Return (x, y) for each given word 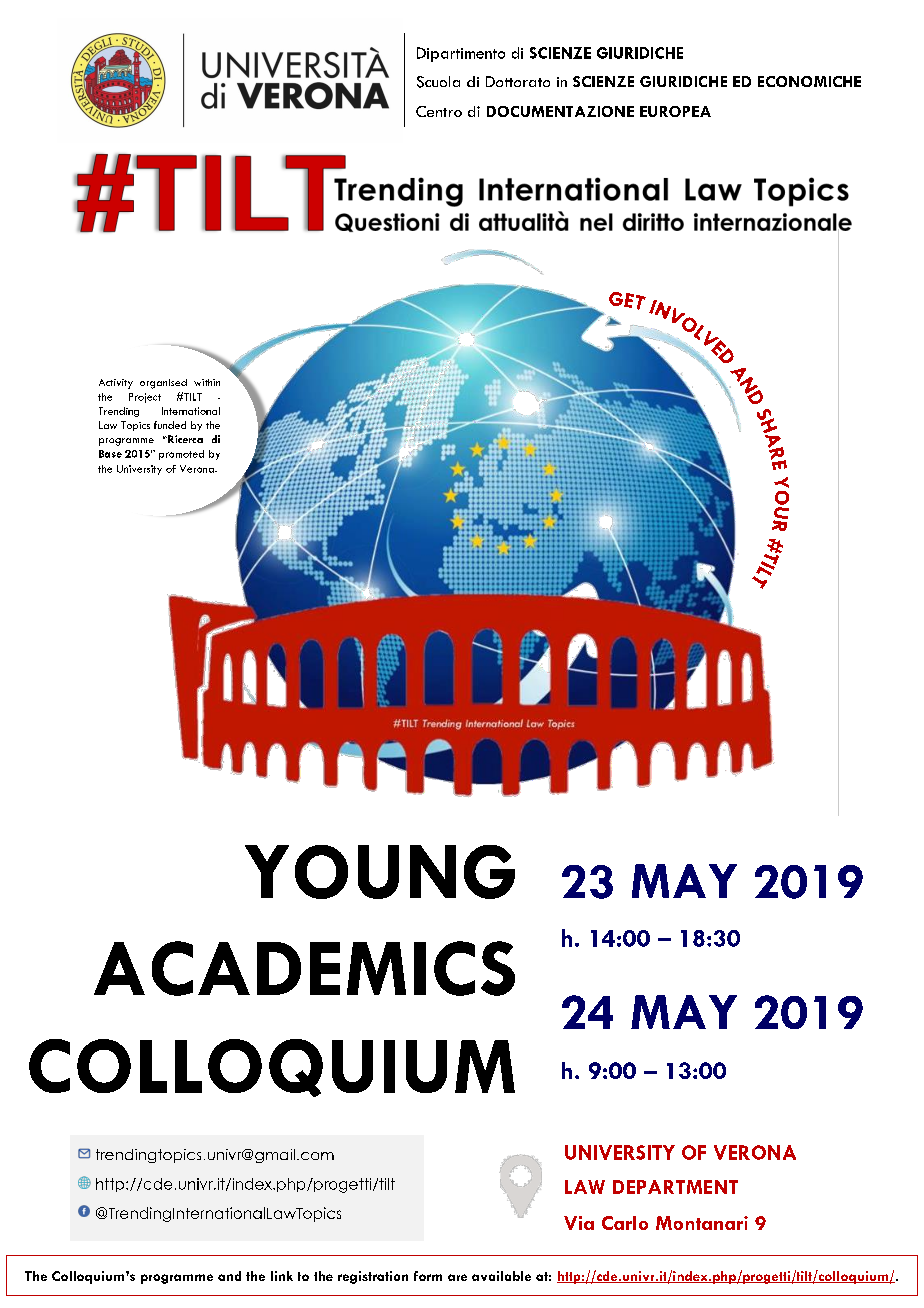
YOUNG (380, 872)
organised (163, 384)
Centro (439, 111)
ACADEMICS (304, 968)
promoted (181, 455)
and (229, 1276)
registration (373, 1277)
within (207, 382)
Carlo (625, 1223)
